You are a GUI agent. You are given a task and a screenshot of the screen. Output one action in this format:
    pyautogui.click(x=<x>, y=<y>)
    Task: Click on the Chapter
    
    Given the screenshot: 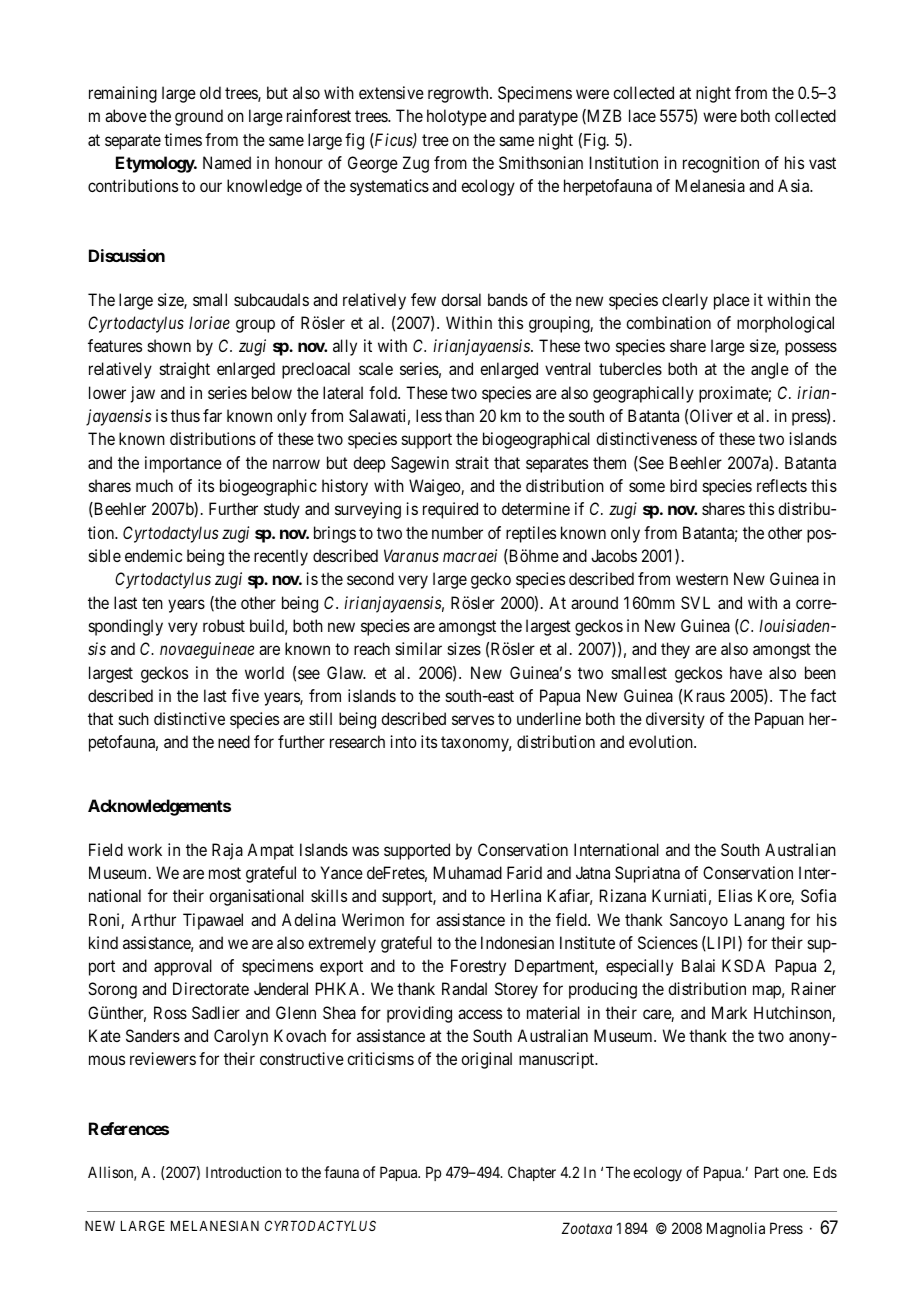 What is the action you would take?
    pyautogui.click(x=532, y=1173)
